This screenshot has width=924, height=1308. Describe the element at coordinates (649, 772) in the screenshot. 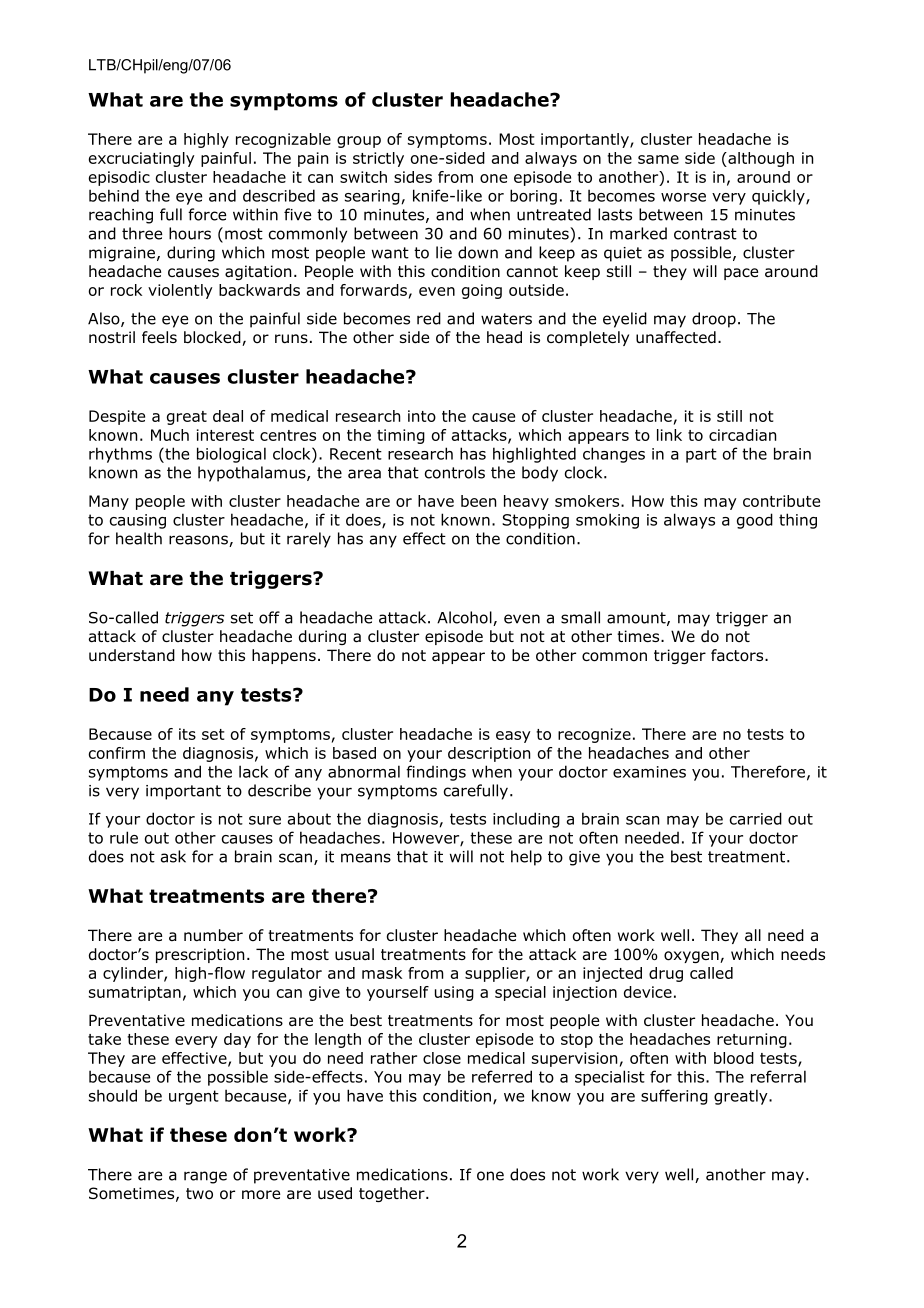

I see `examines` at that location.
